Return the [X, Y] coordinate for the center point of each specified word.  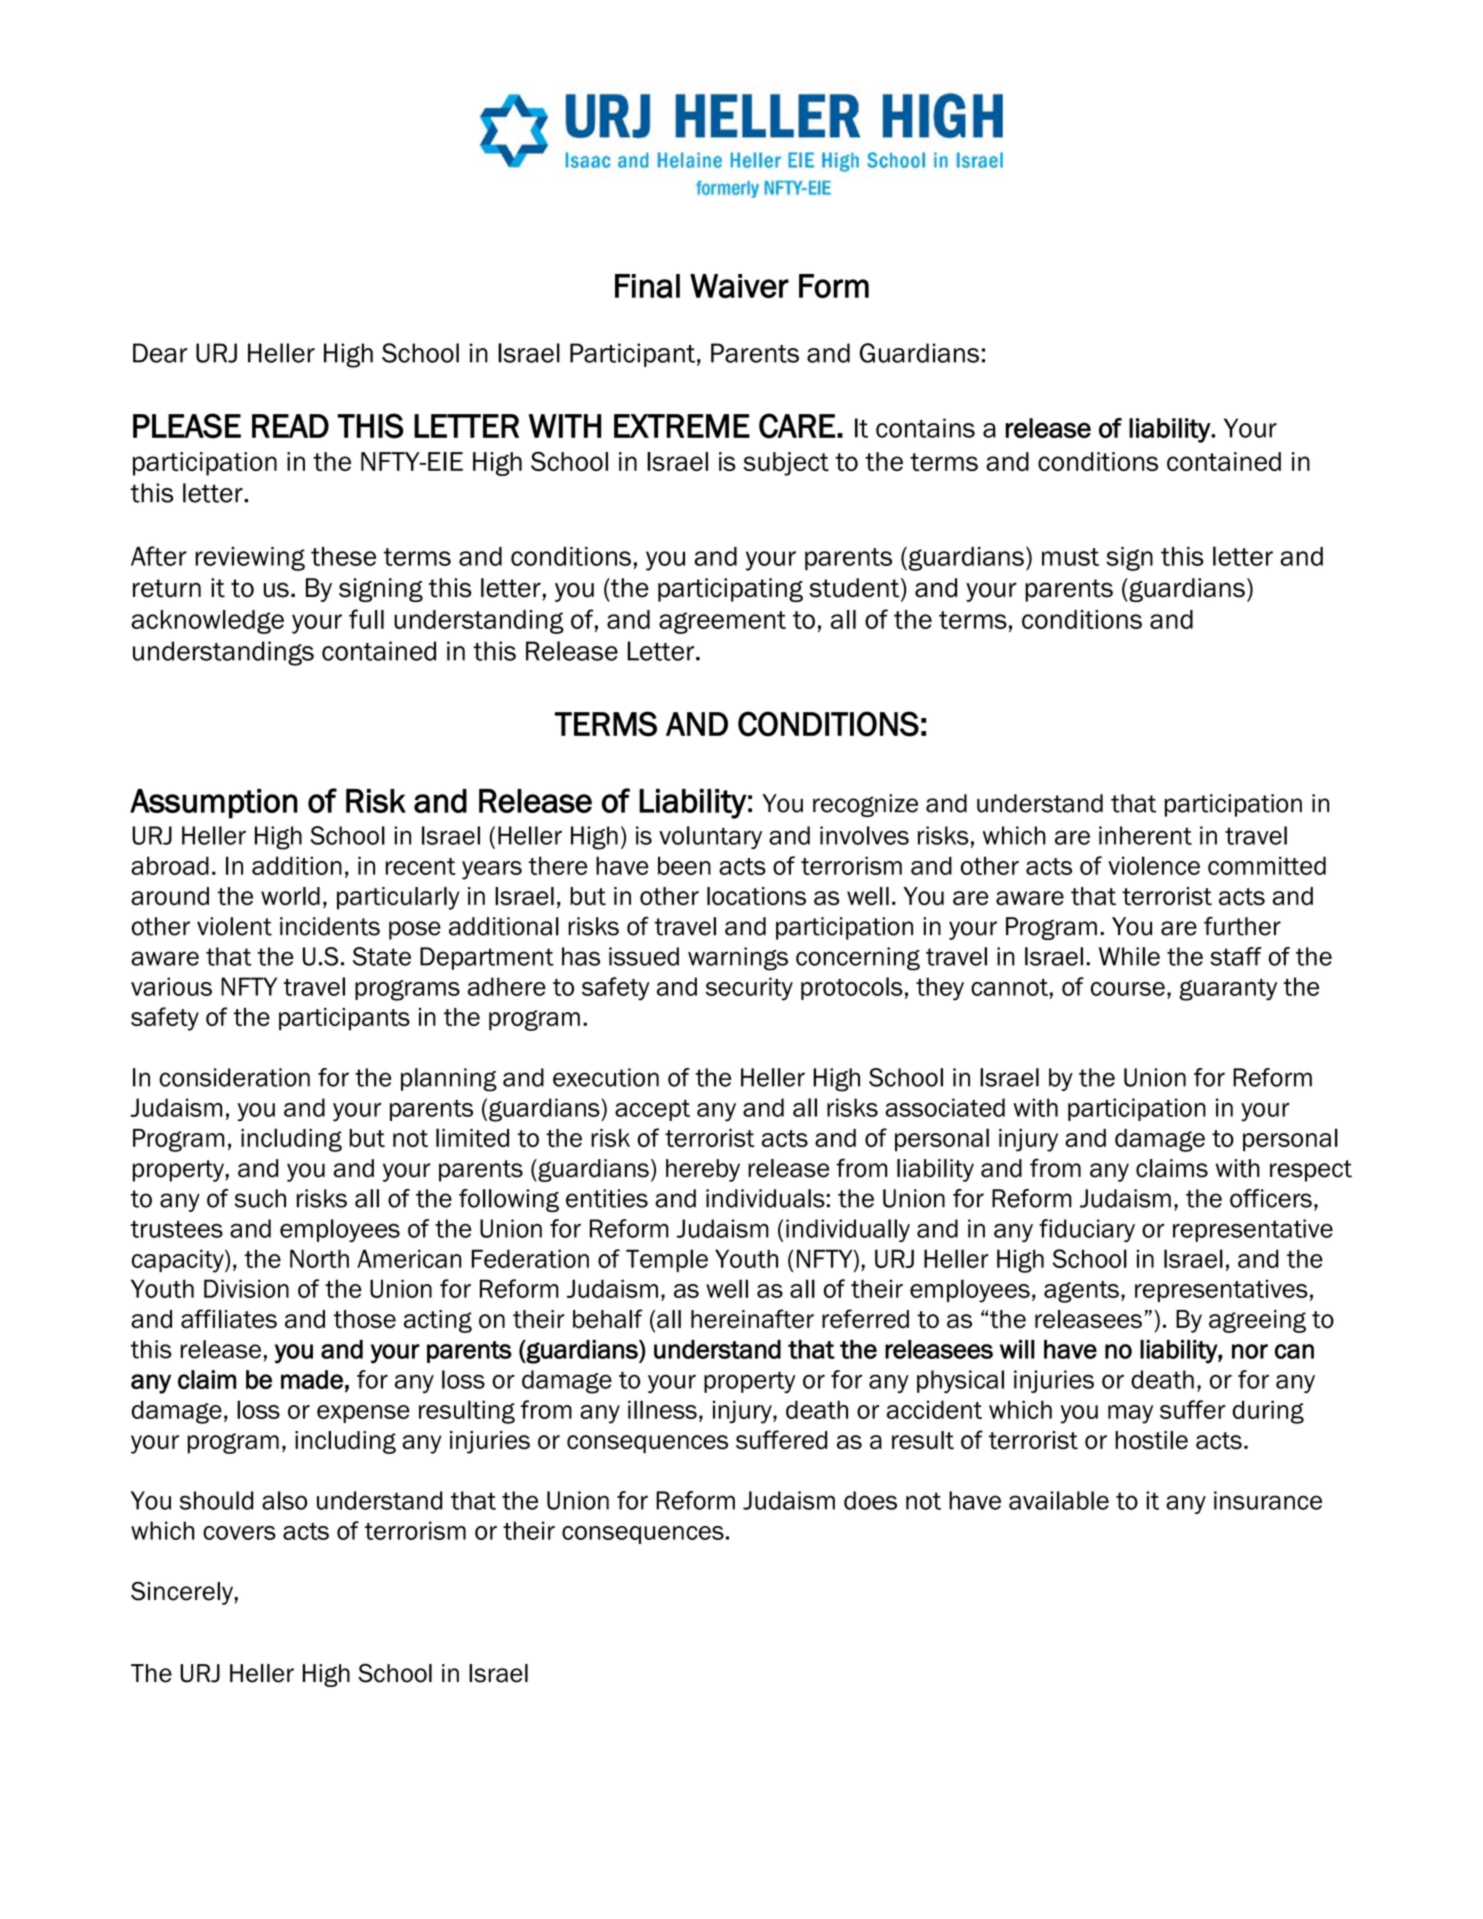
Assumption [214, 804]
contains [925, 428]
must [1070, 557]
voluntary [710, 837]
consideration [234, 1077]
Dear [160, 353]
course [1128, 989]
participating [730, 590]
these [343, 556]
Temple [667, 1260]
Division [246, 1288]
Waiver [739, 286]
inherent [1145, 835]
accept [652, 1110]
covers [239, 1533]
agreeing [1257, 1321]
